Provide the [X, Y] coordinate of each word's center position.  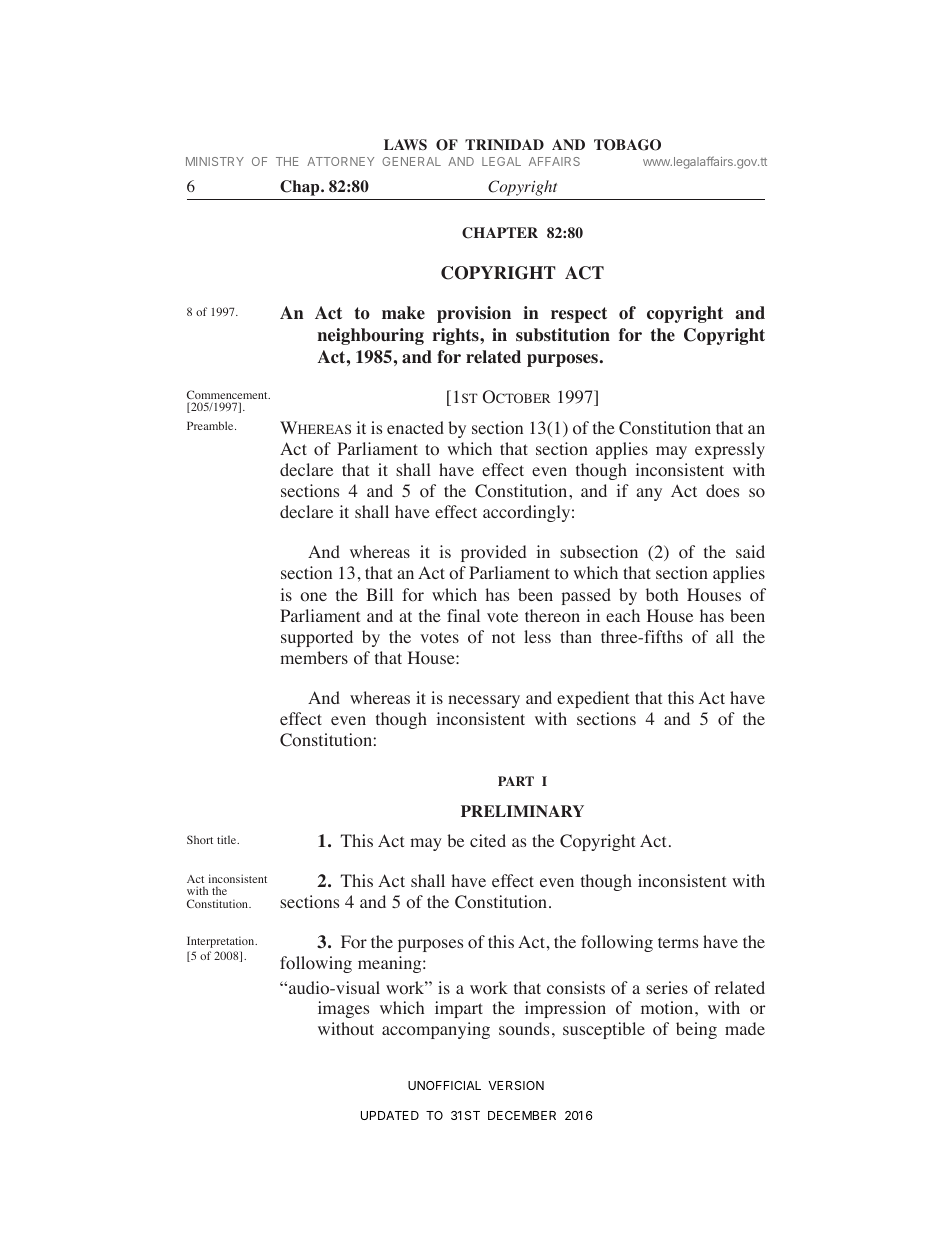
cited [488, 840]
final [463, 615]
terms [678, 942]
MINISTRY [215, 161]
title [228, 839]
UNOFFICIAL [444, 1085]
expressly [730, 450]
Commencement [228, 394]
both [662, 595]
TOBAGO [627, 145]
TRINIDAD [504, 144]
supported [317, 638]
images [343, 1009]
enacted [415, 427]
